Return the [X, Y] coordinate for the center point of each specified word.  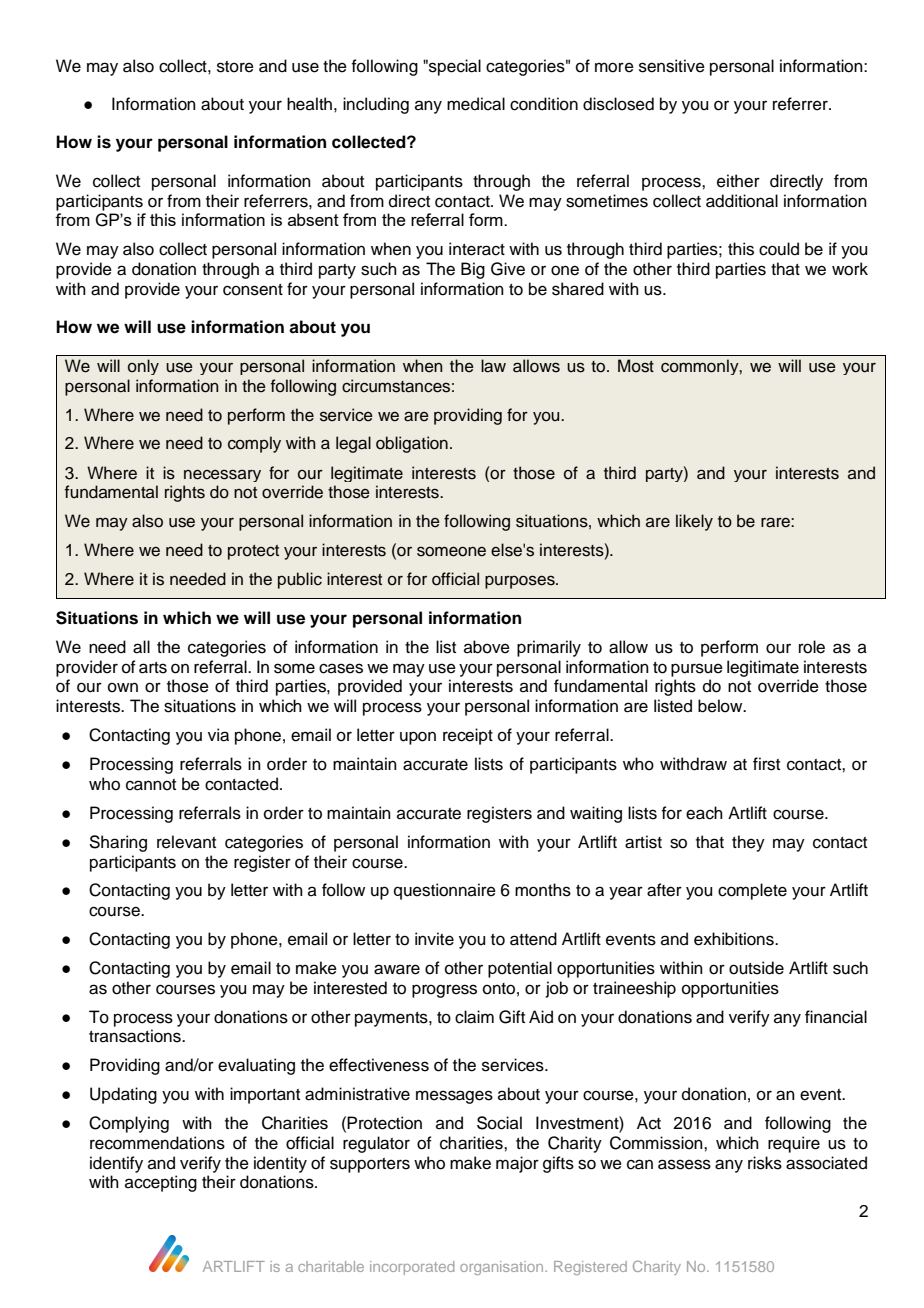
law [493, 366]
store [235, 67]
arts [153, 668]
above [487, 647]
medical [476, 104]
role [812, 647]
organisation [503, 1268]
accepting [161, 1183]
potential [520, 969]
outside [756, 968]
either [738, 181]
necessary [222, 475]
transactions [136, 1036]
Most [636, 366]
